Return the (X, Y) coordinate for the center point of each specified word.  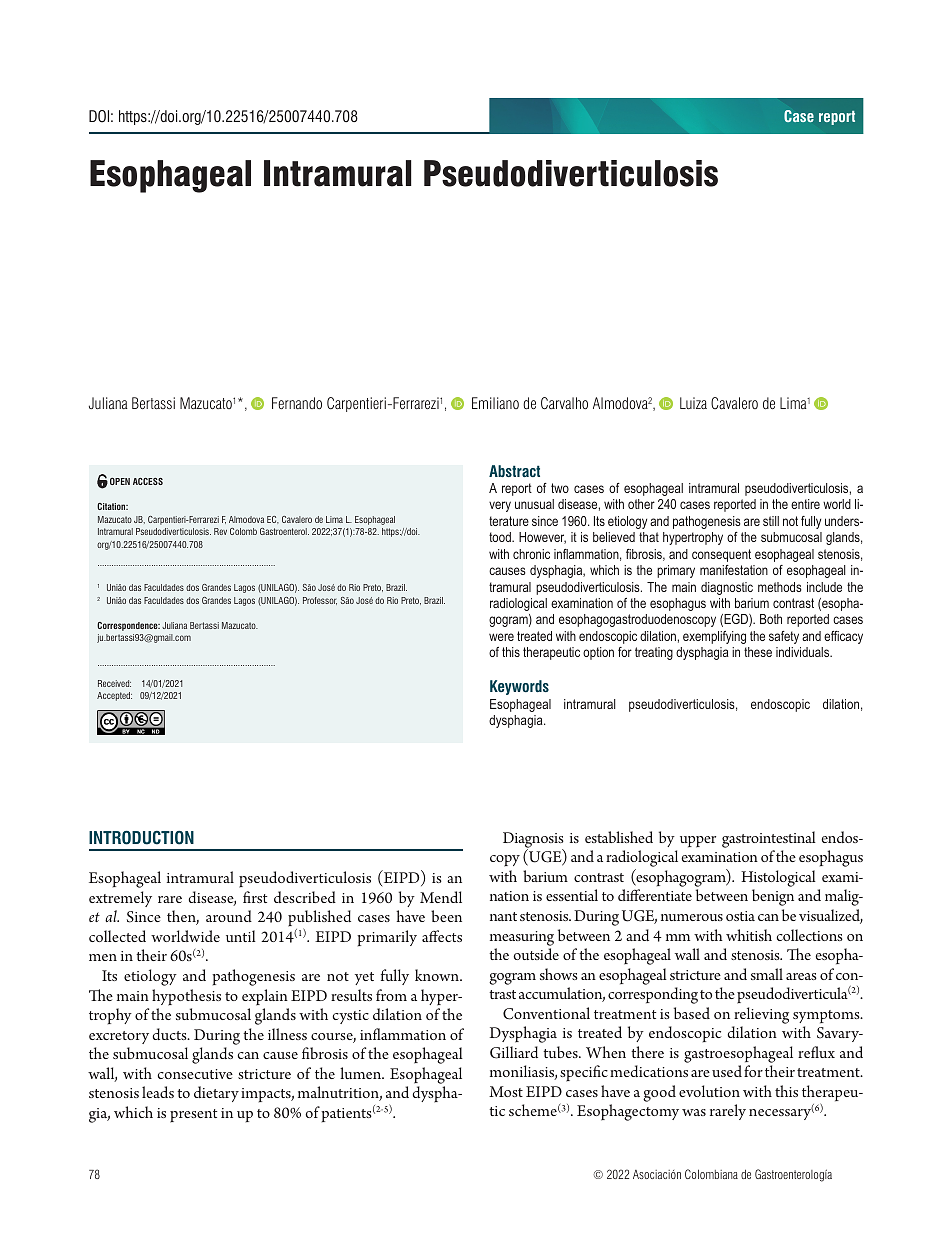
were (501, 637)
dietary (216, 1094)
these (758, 652)
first (255, 897)
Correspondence (128, 626)
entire (805, 504)
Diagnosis (533, 841)
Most (506, 1091)
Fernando (297, 403)
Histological (778, 878)
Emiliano (495, 403)
